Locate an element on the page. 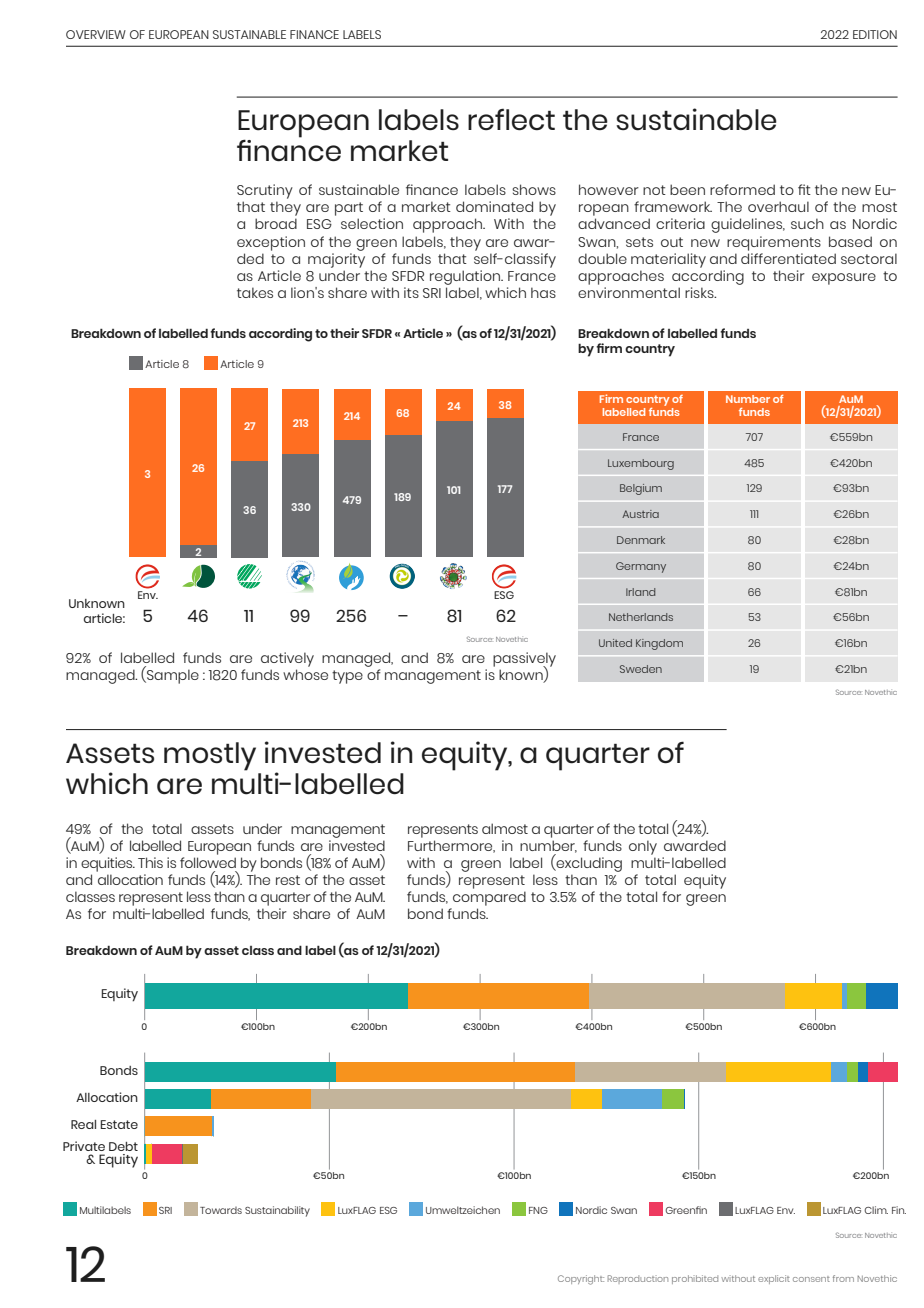  Copyright is located at coordinates (581, 1280).
